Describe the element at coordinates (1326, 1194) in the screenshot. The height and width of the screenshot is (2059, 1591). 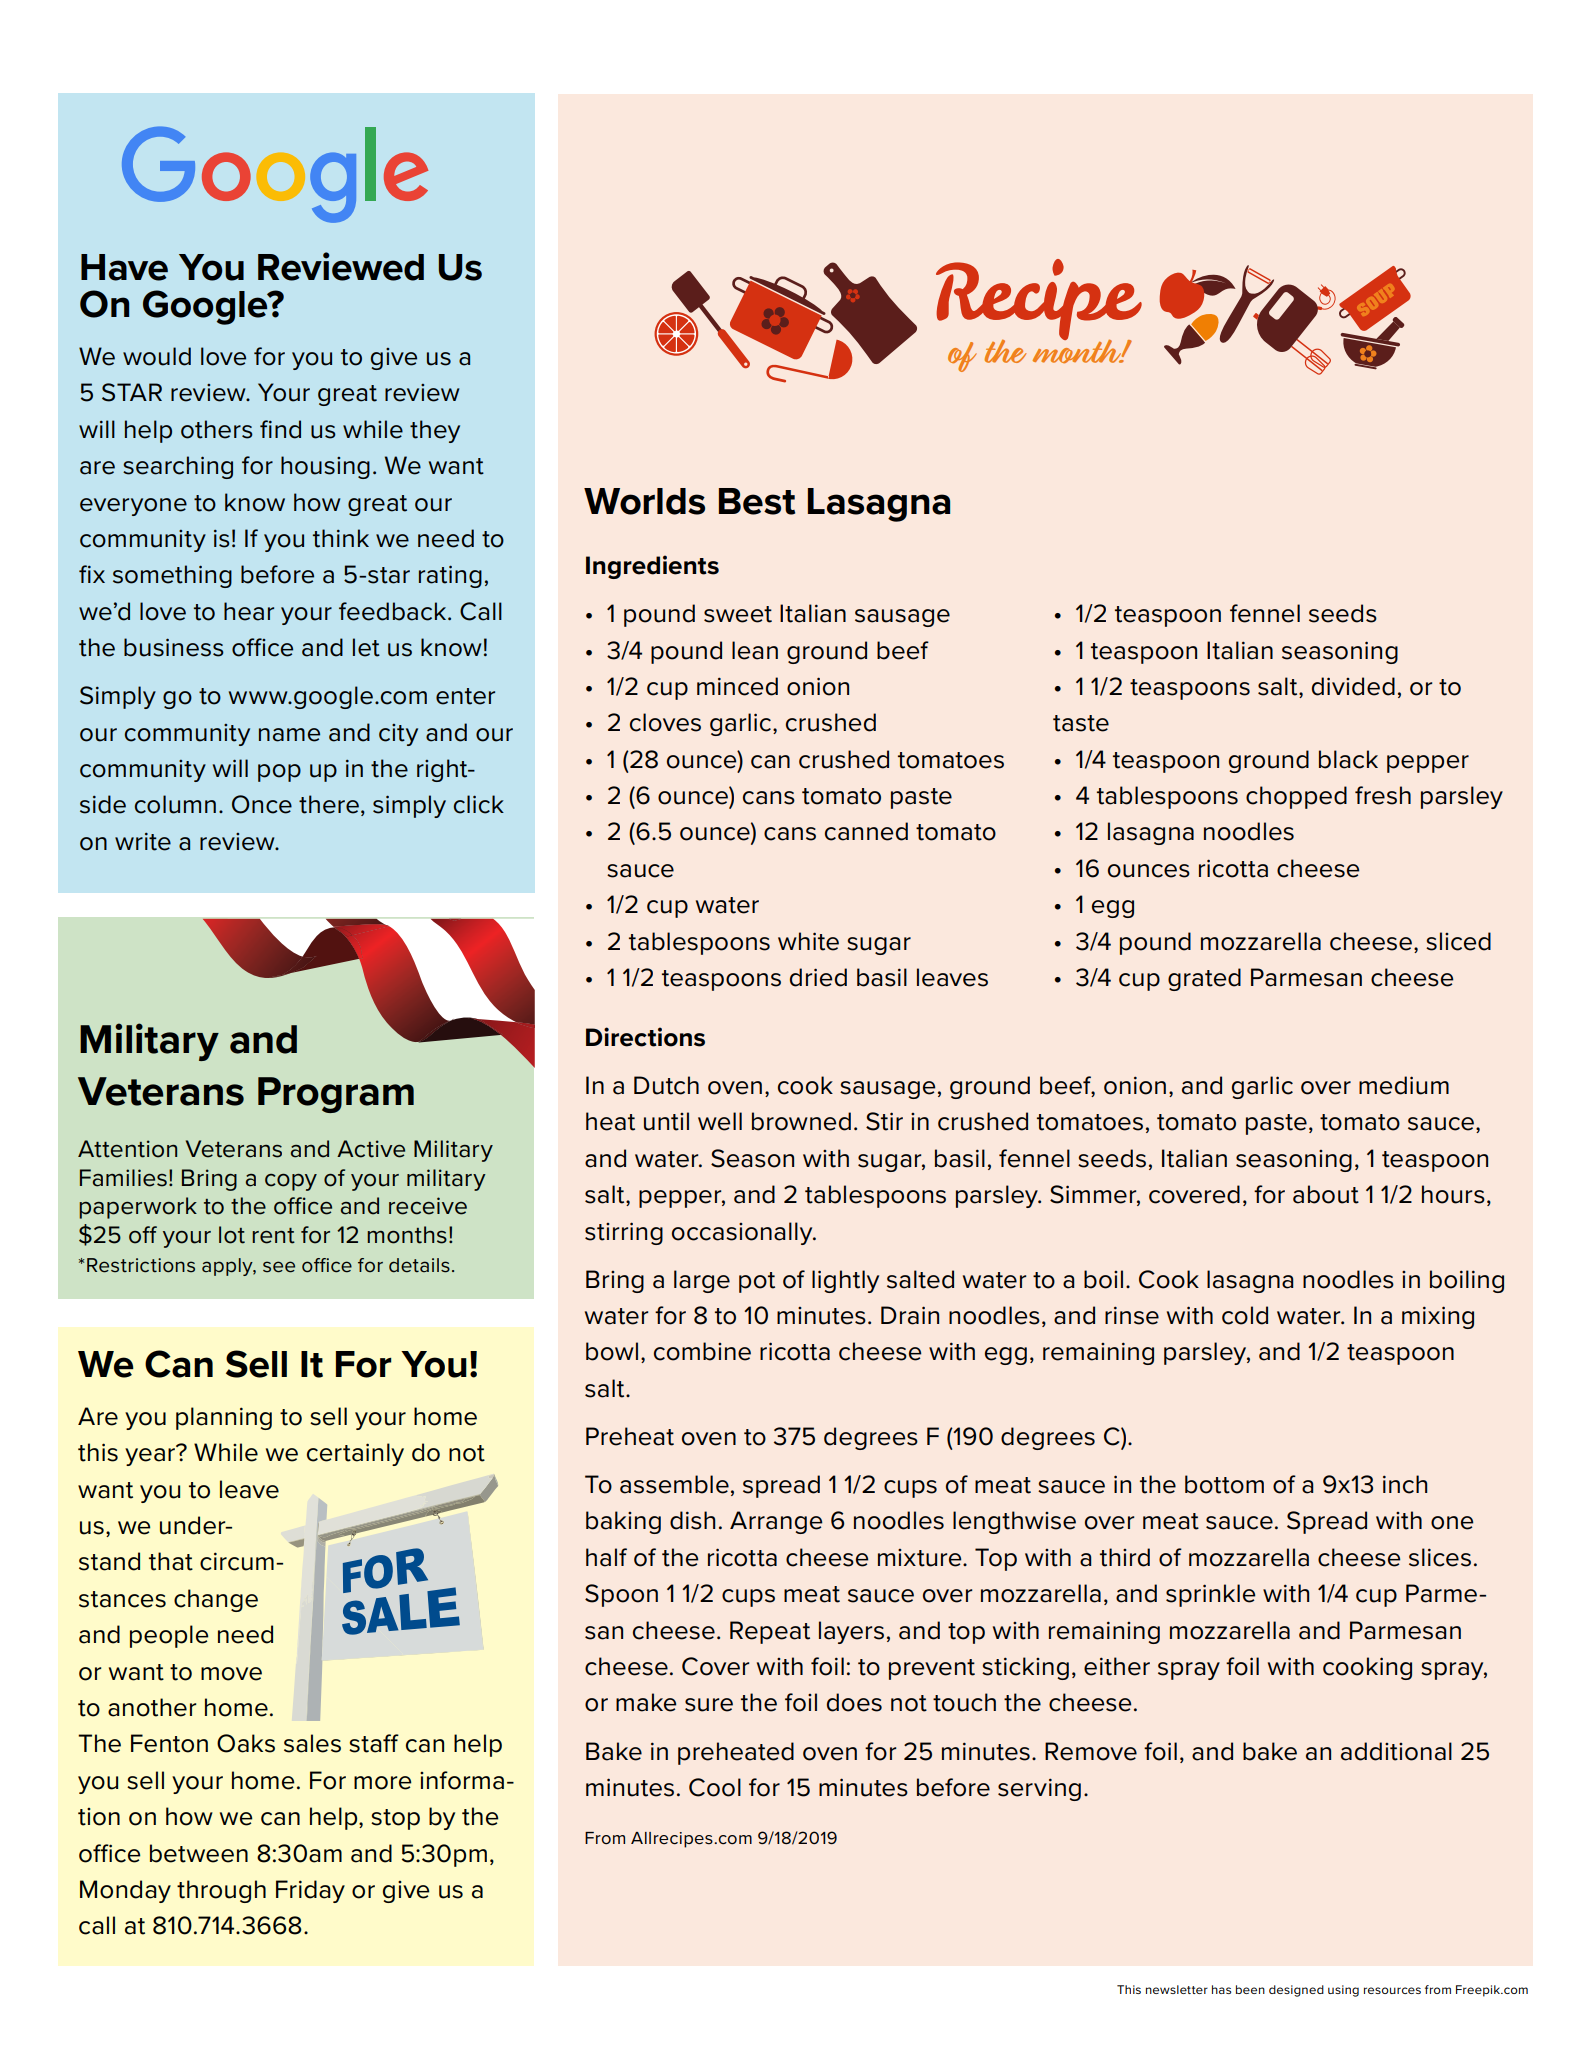
I see `about` at that location.
